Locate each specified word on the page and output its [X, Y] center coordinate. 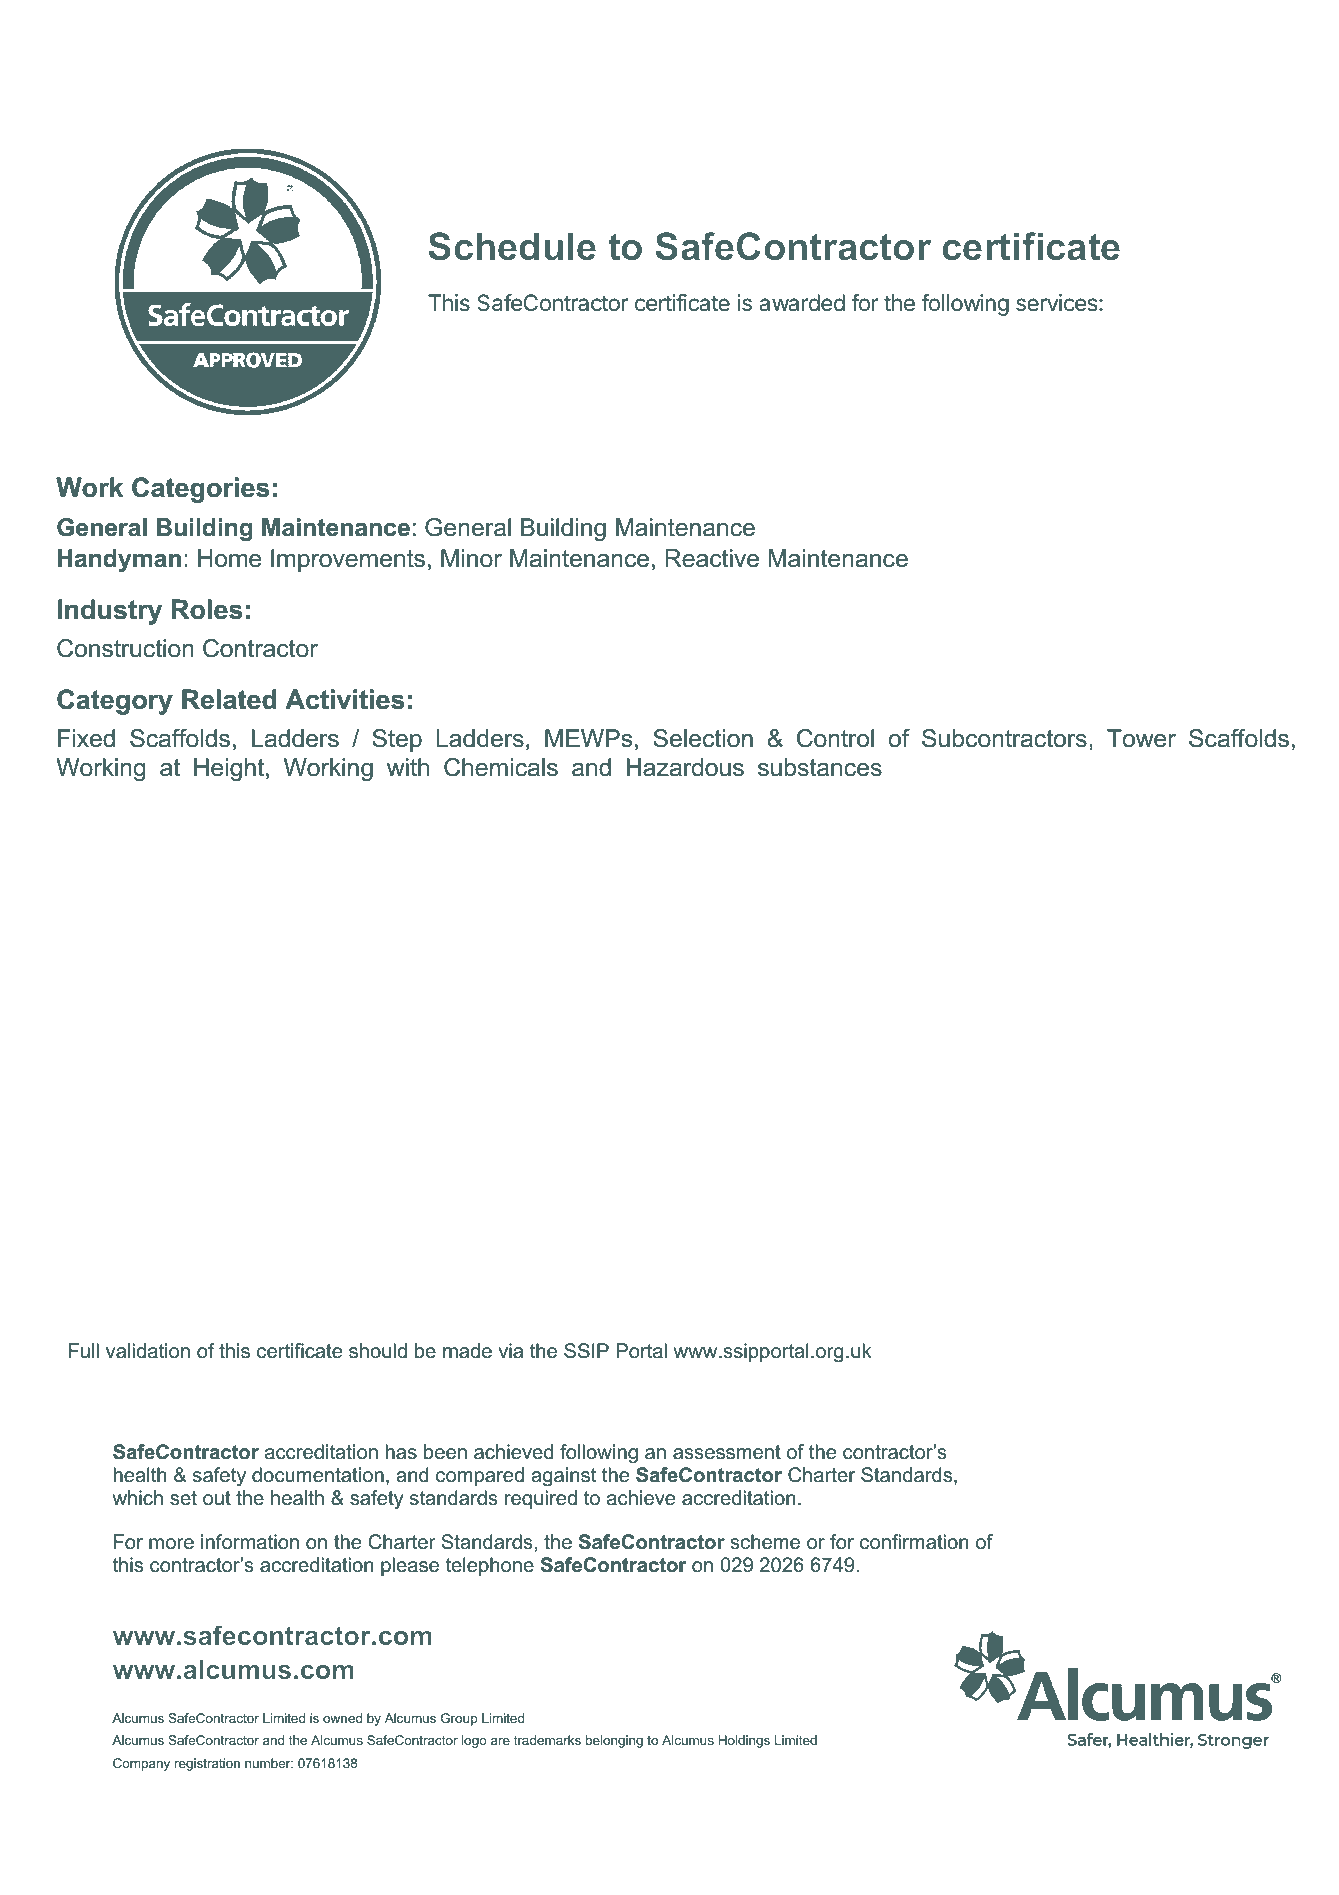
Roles [207, 609]
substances [820, 767]
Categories [201, 490]
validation [148, 1351]
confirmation [914, 1542]
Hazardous [685, 767]
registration [207, 1764]
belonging [614, 1741]
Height [229, 769]
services [1058, 303]
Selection [703, 738]
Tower [1141, 738]
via [510, 1351]
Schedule [512, 246]
